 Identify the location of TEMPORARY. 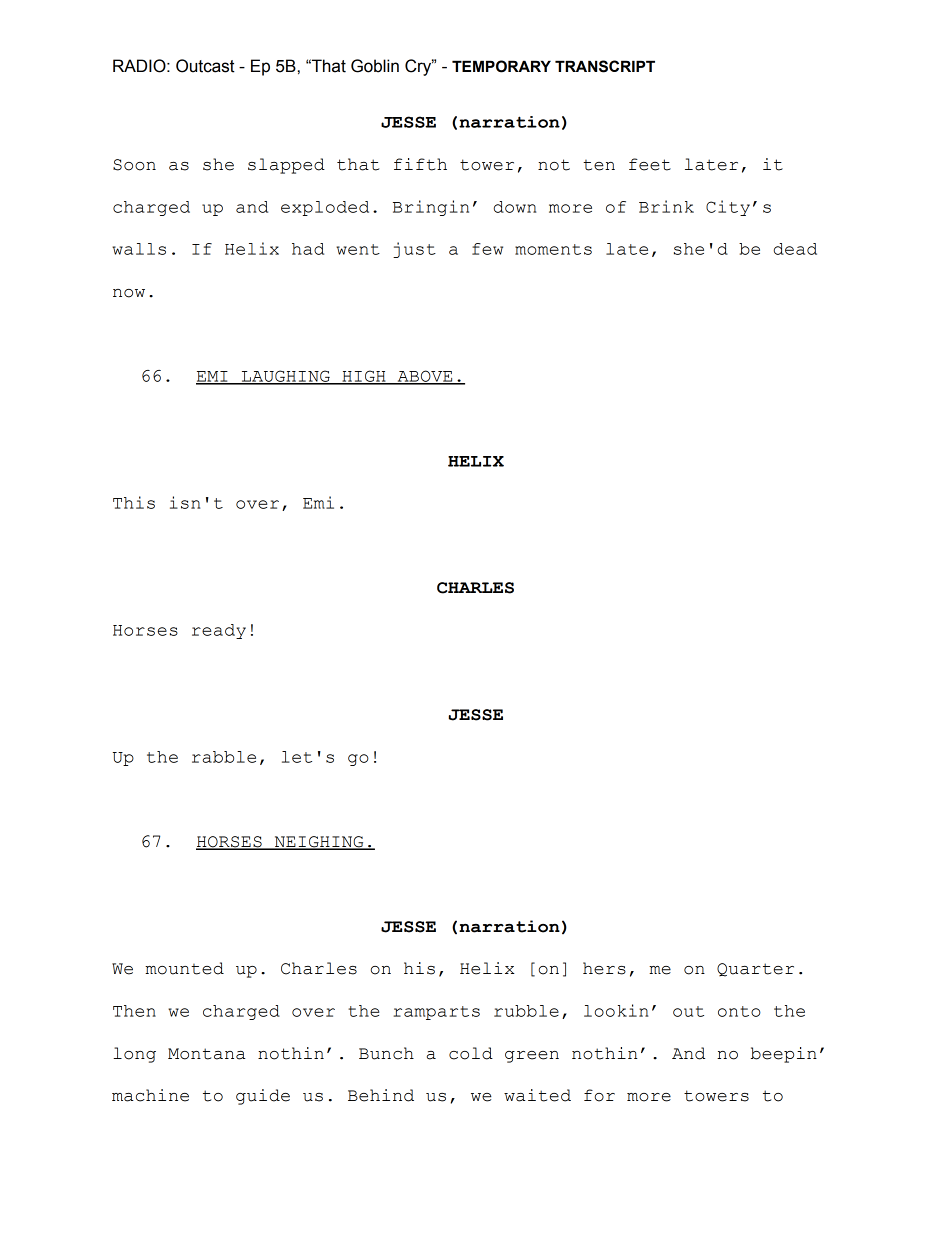
(501, 66).
